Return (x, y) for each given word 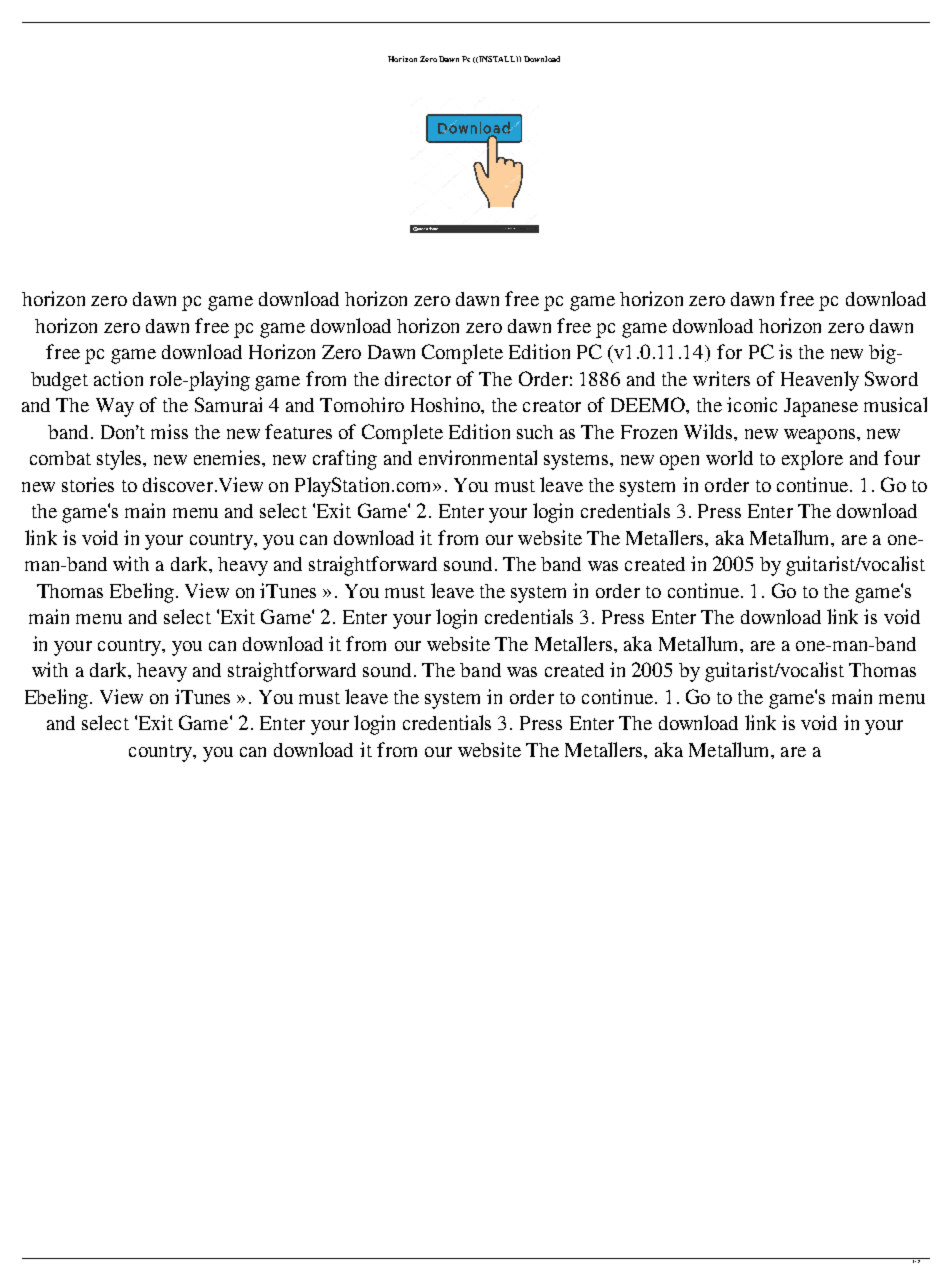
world (729, 457)
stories (88, 484)
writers (721, 378)
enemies (228, 457)
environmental (478, 457)
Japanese (821, 407)
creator (552, 406)
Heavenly (820, 381)
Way (115, 407)
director (418, 378)
